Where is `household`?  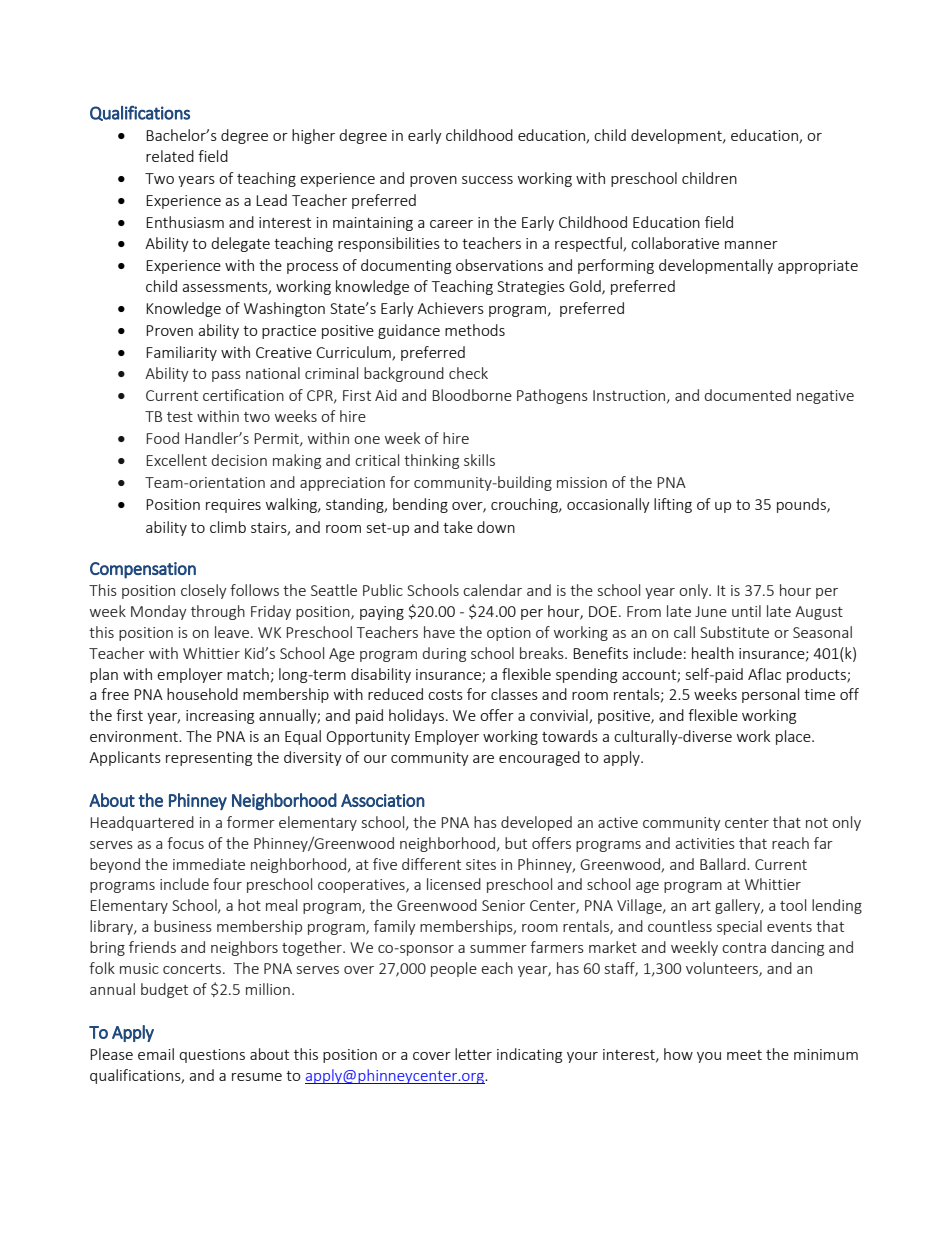 household is located at coordinates (202, 694).
